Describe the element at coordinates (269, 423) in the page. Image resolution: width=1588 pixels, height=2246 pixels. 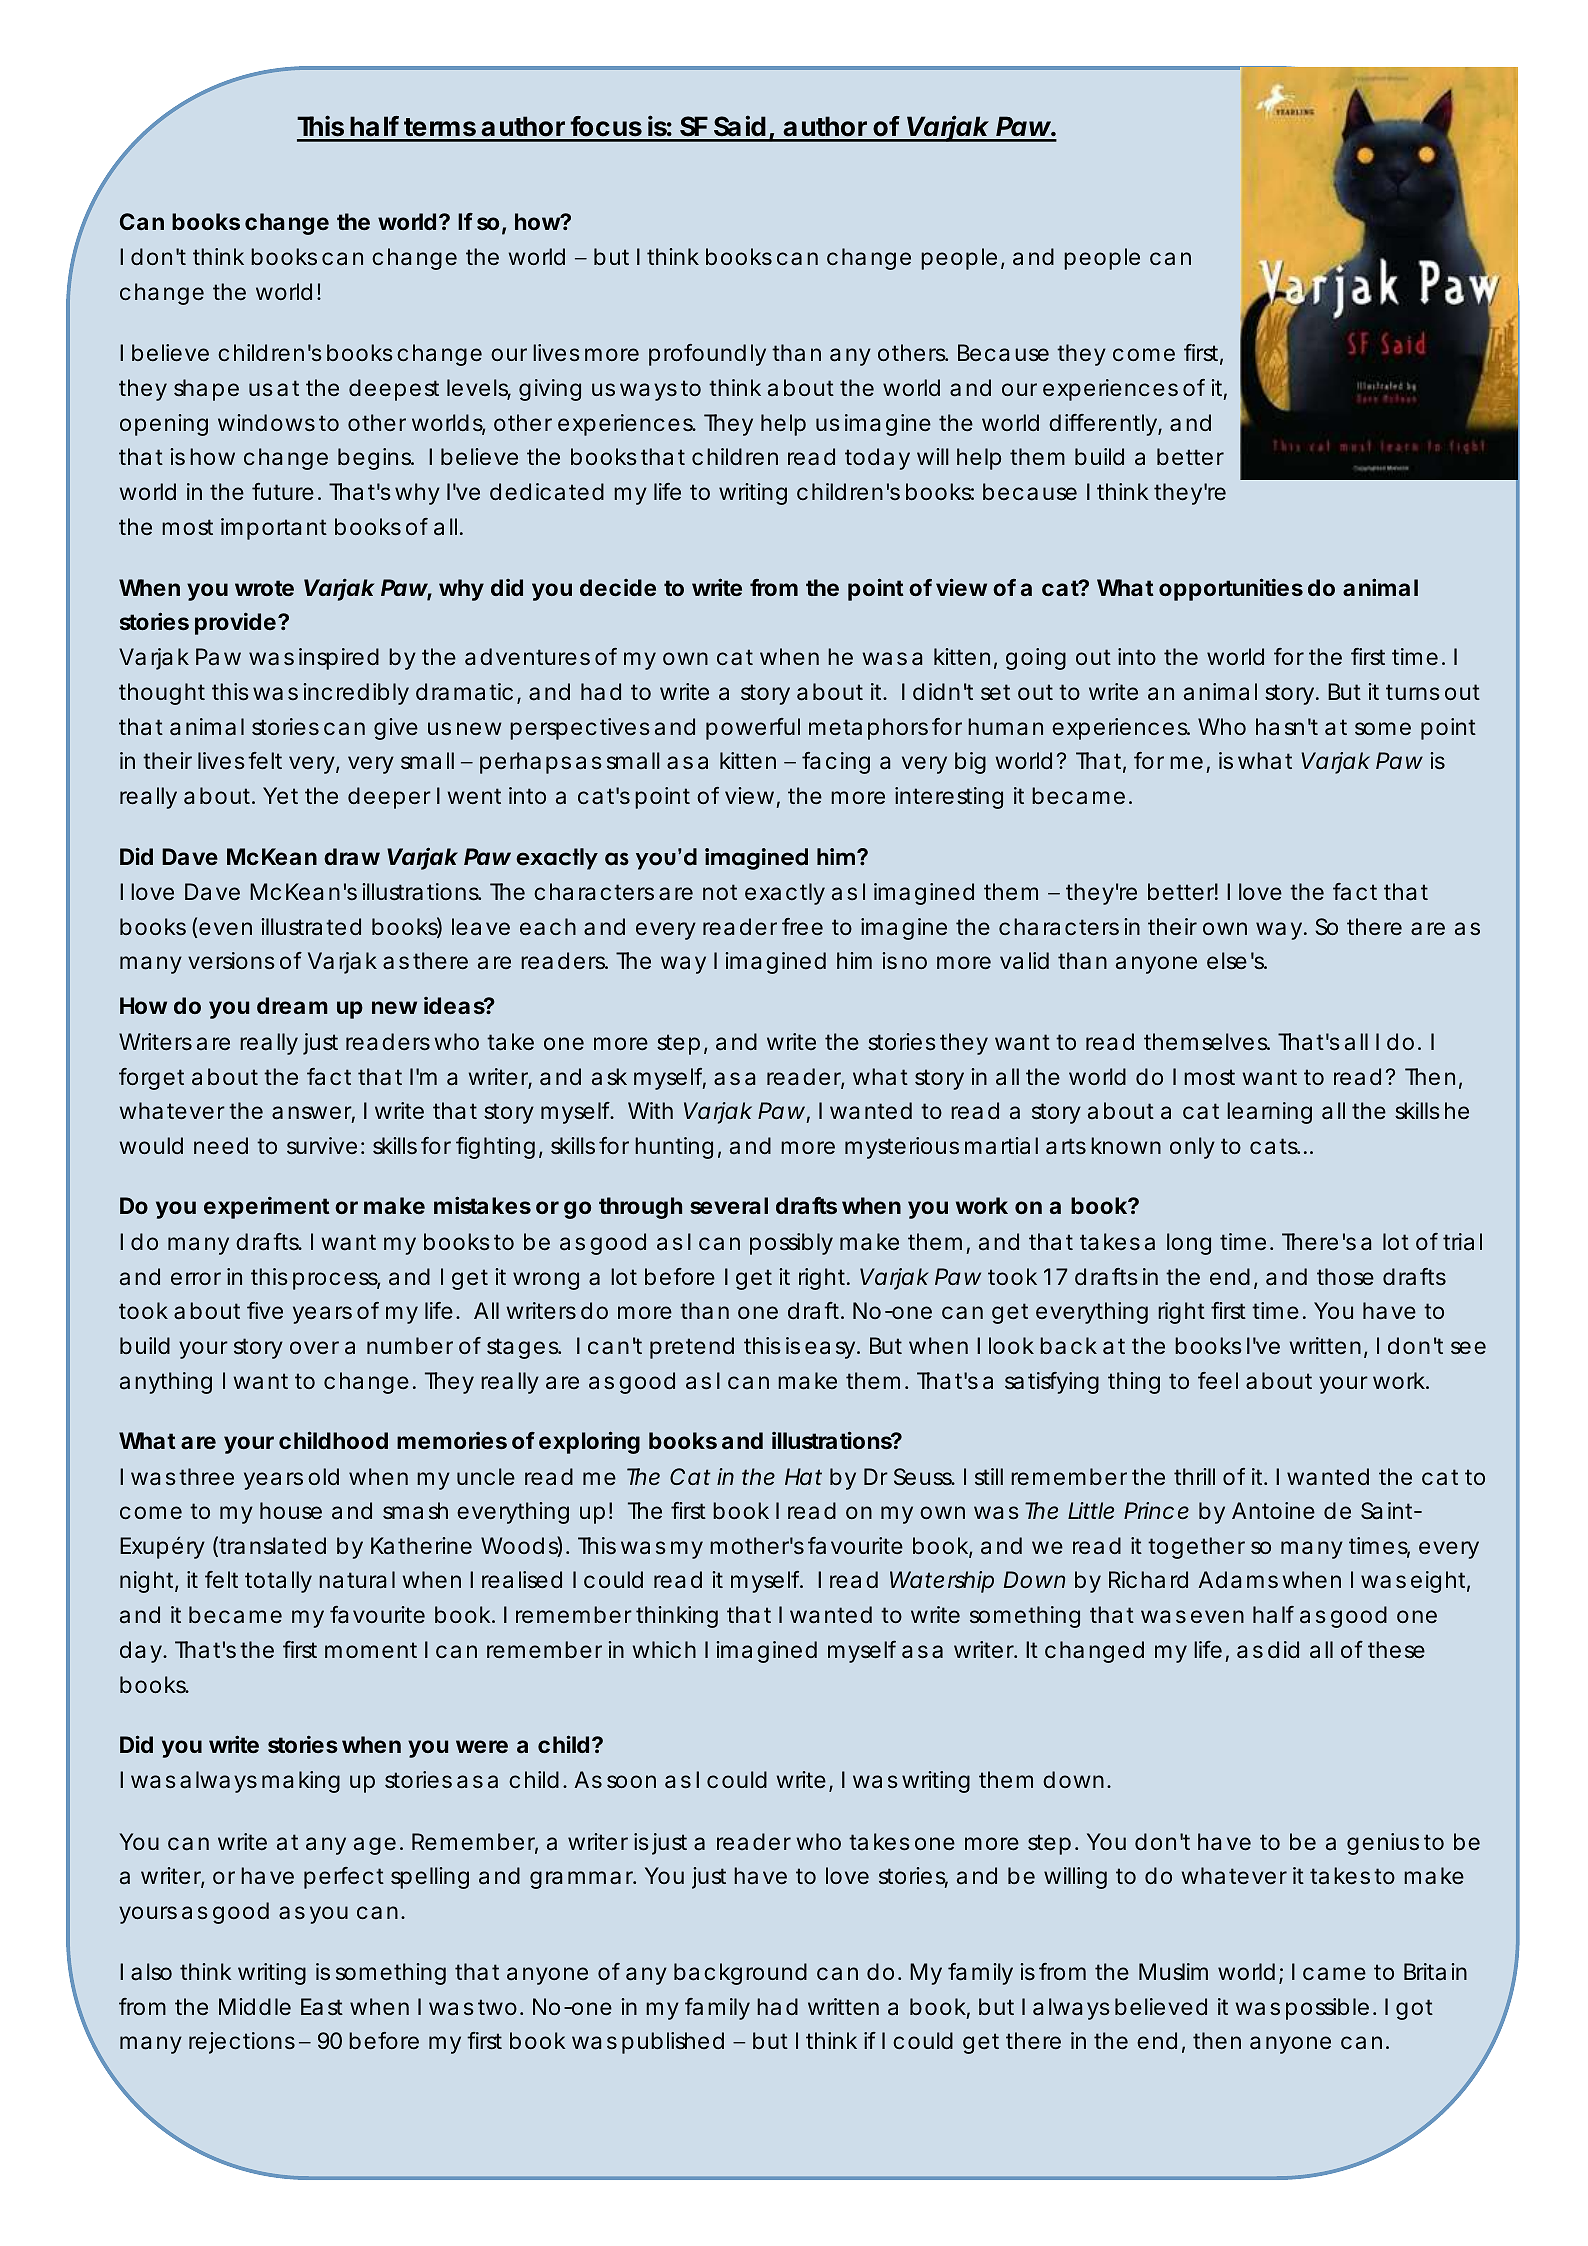
I see `windows` at that location.
